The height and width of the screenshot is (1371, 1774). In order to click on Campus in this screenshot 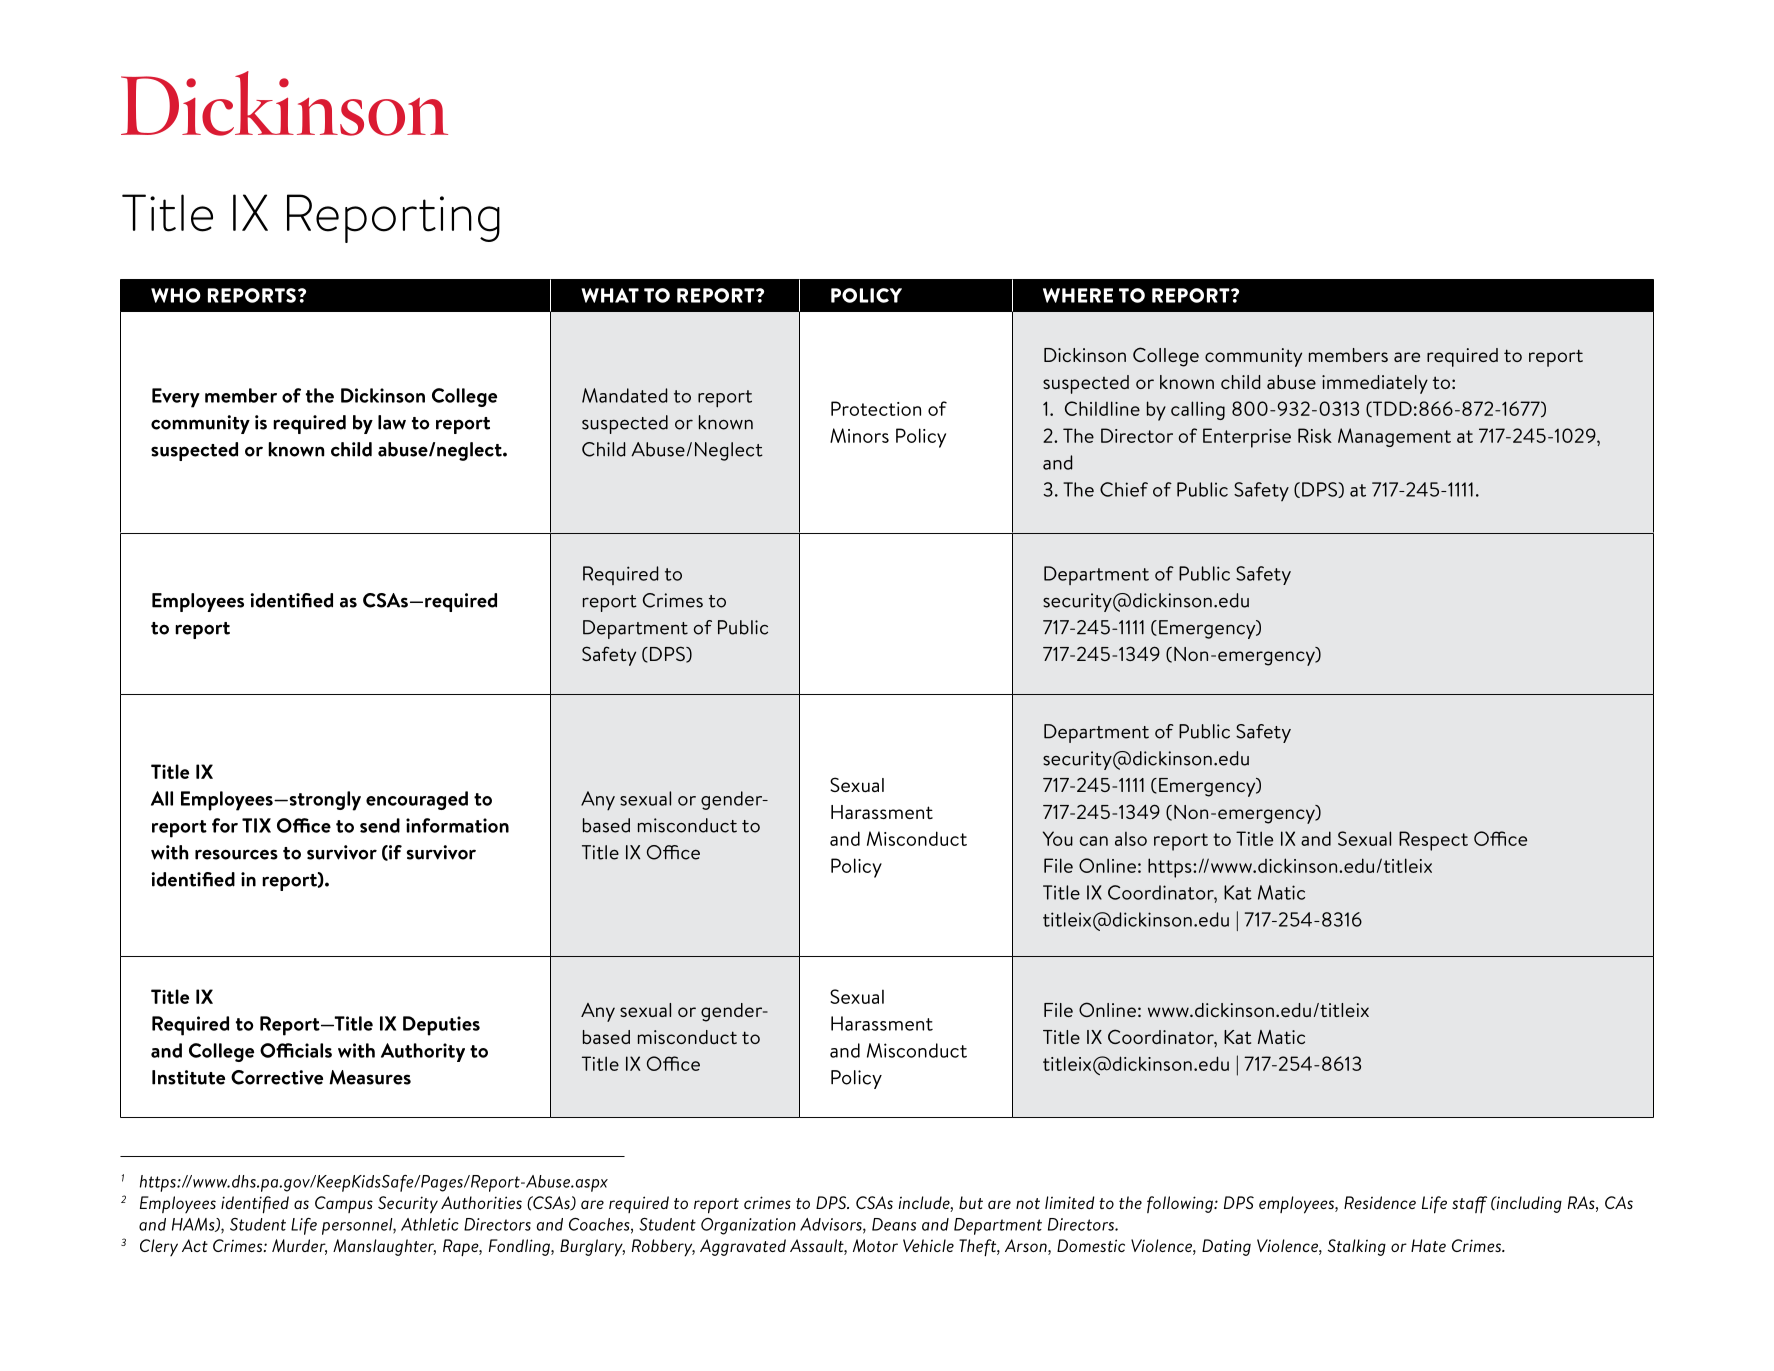, I will do `click(344, 1204)`.
